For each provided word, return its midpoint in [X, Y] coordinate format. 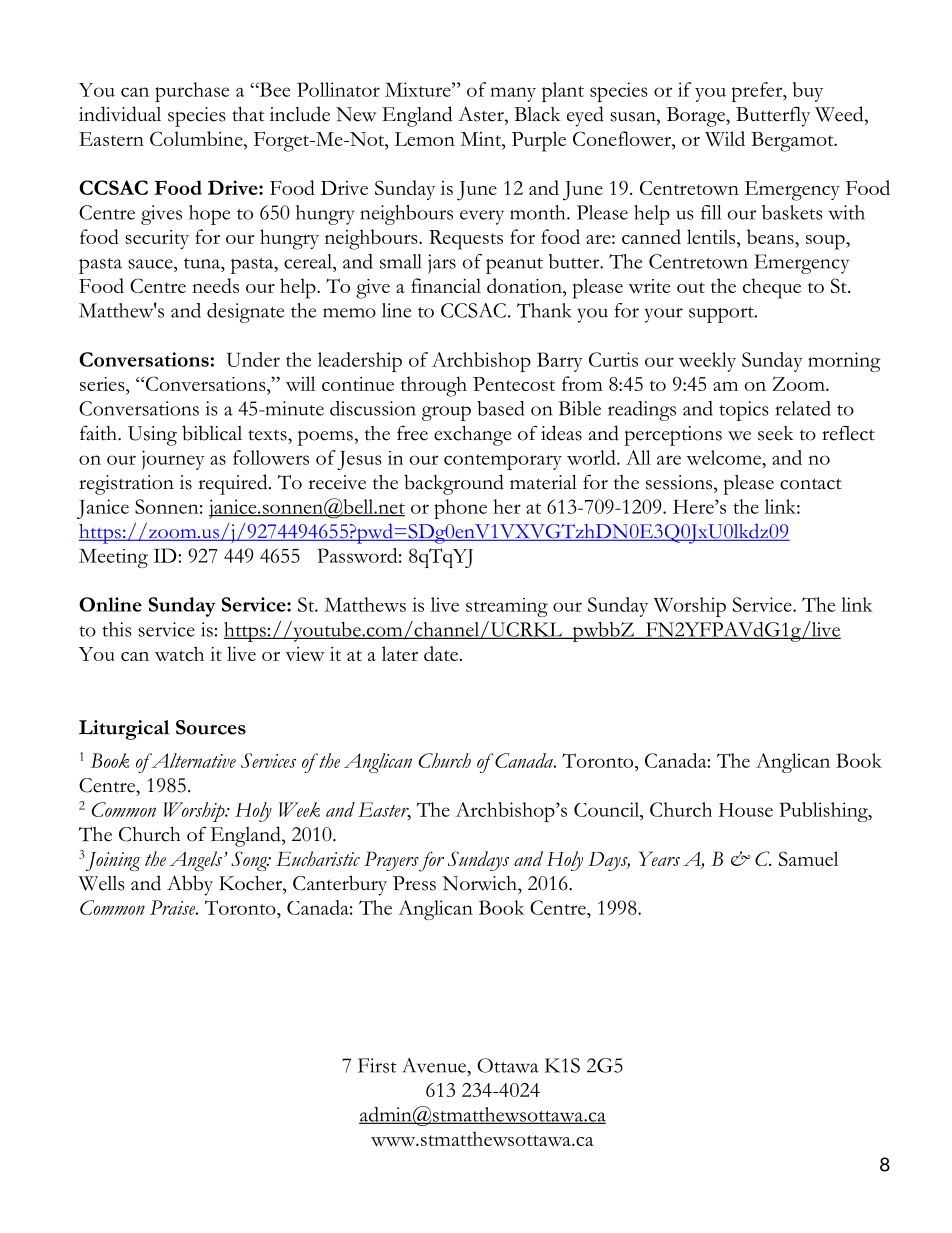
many [513, 94]
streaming [507, 607]
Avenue [435, 1065]
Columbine [197, 140]
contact [811, 484]
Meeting [113, 558]
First [377, 1065]
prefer [758, 92]
